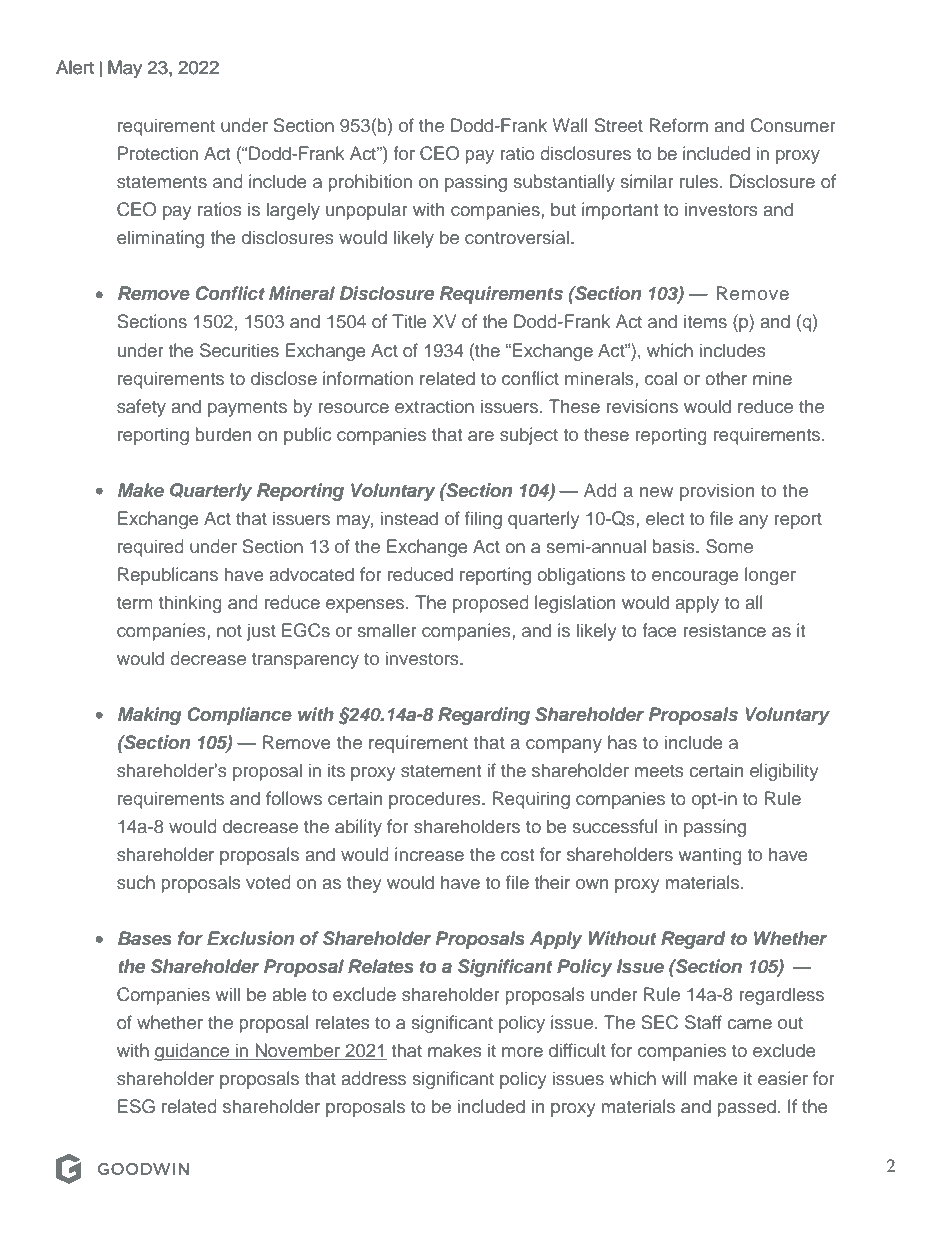  I want to click on procedures, so click(436, 800).
